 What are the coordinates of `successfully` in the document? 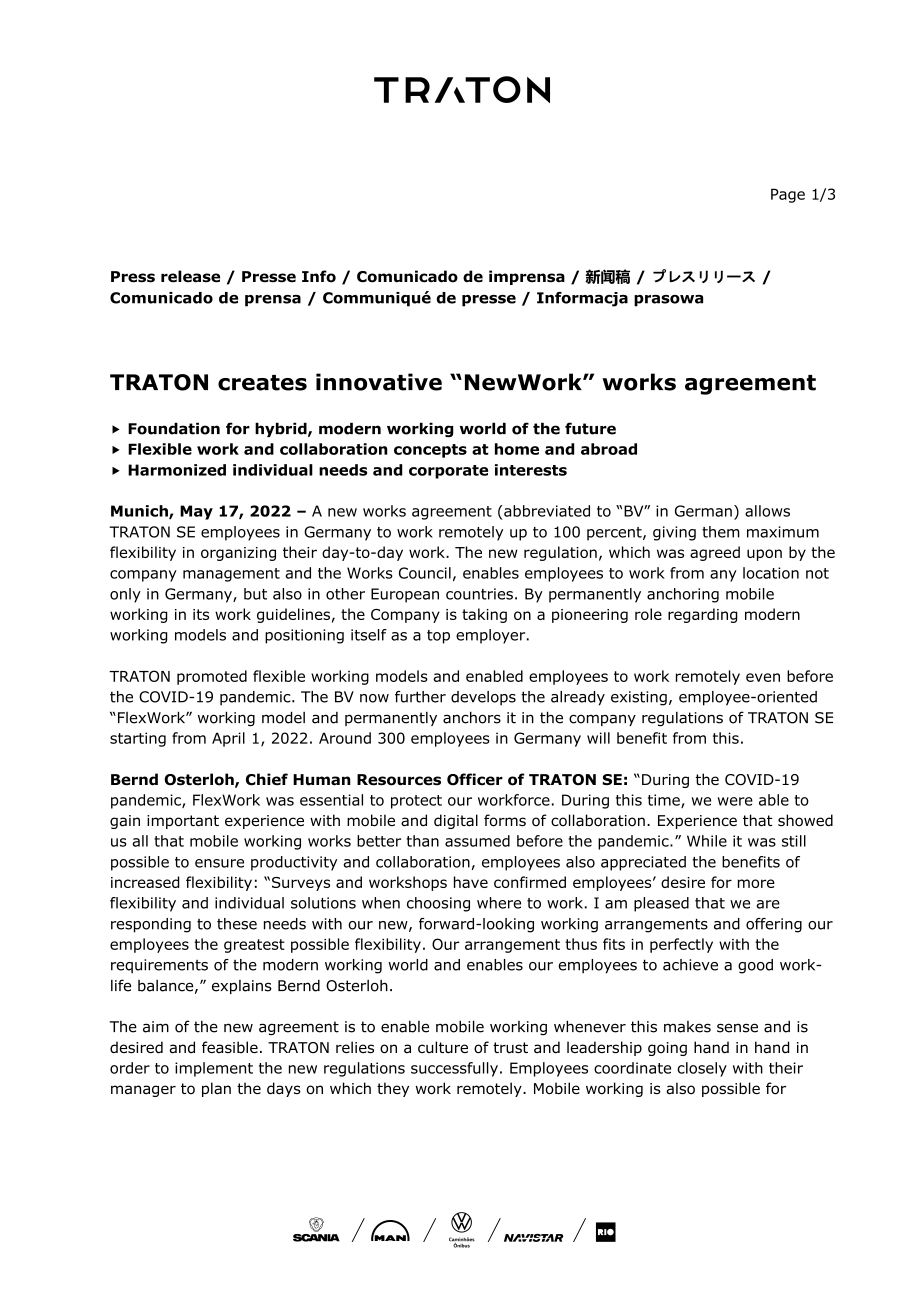 It's located at (454, 1069).
